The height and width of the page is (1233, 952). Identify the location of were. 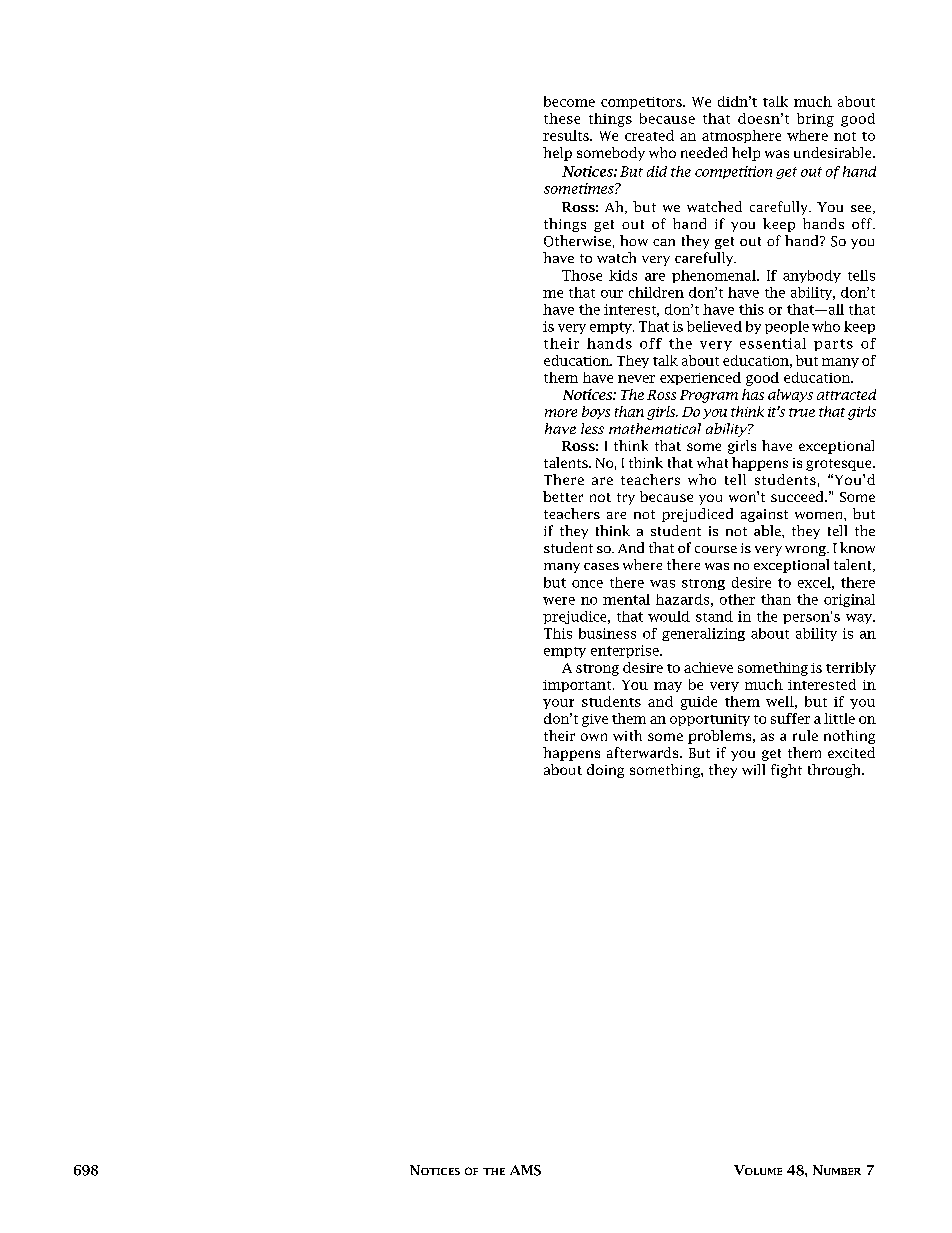
(559, 601).
